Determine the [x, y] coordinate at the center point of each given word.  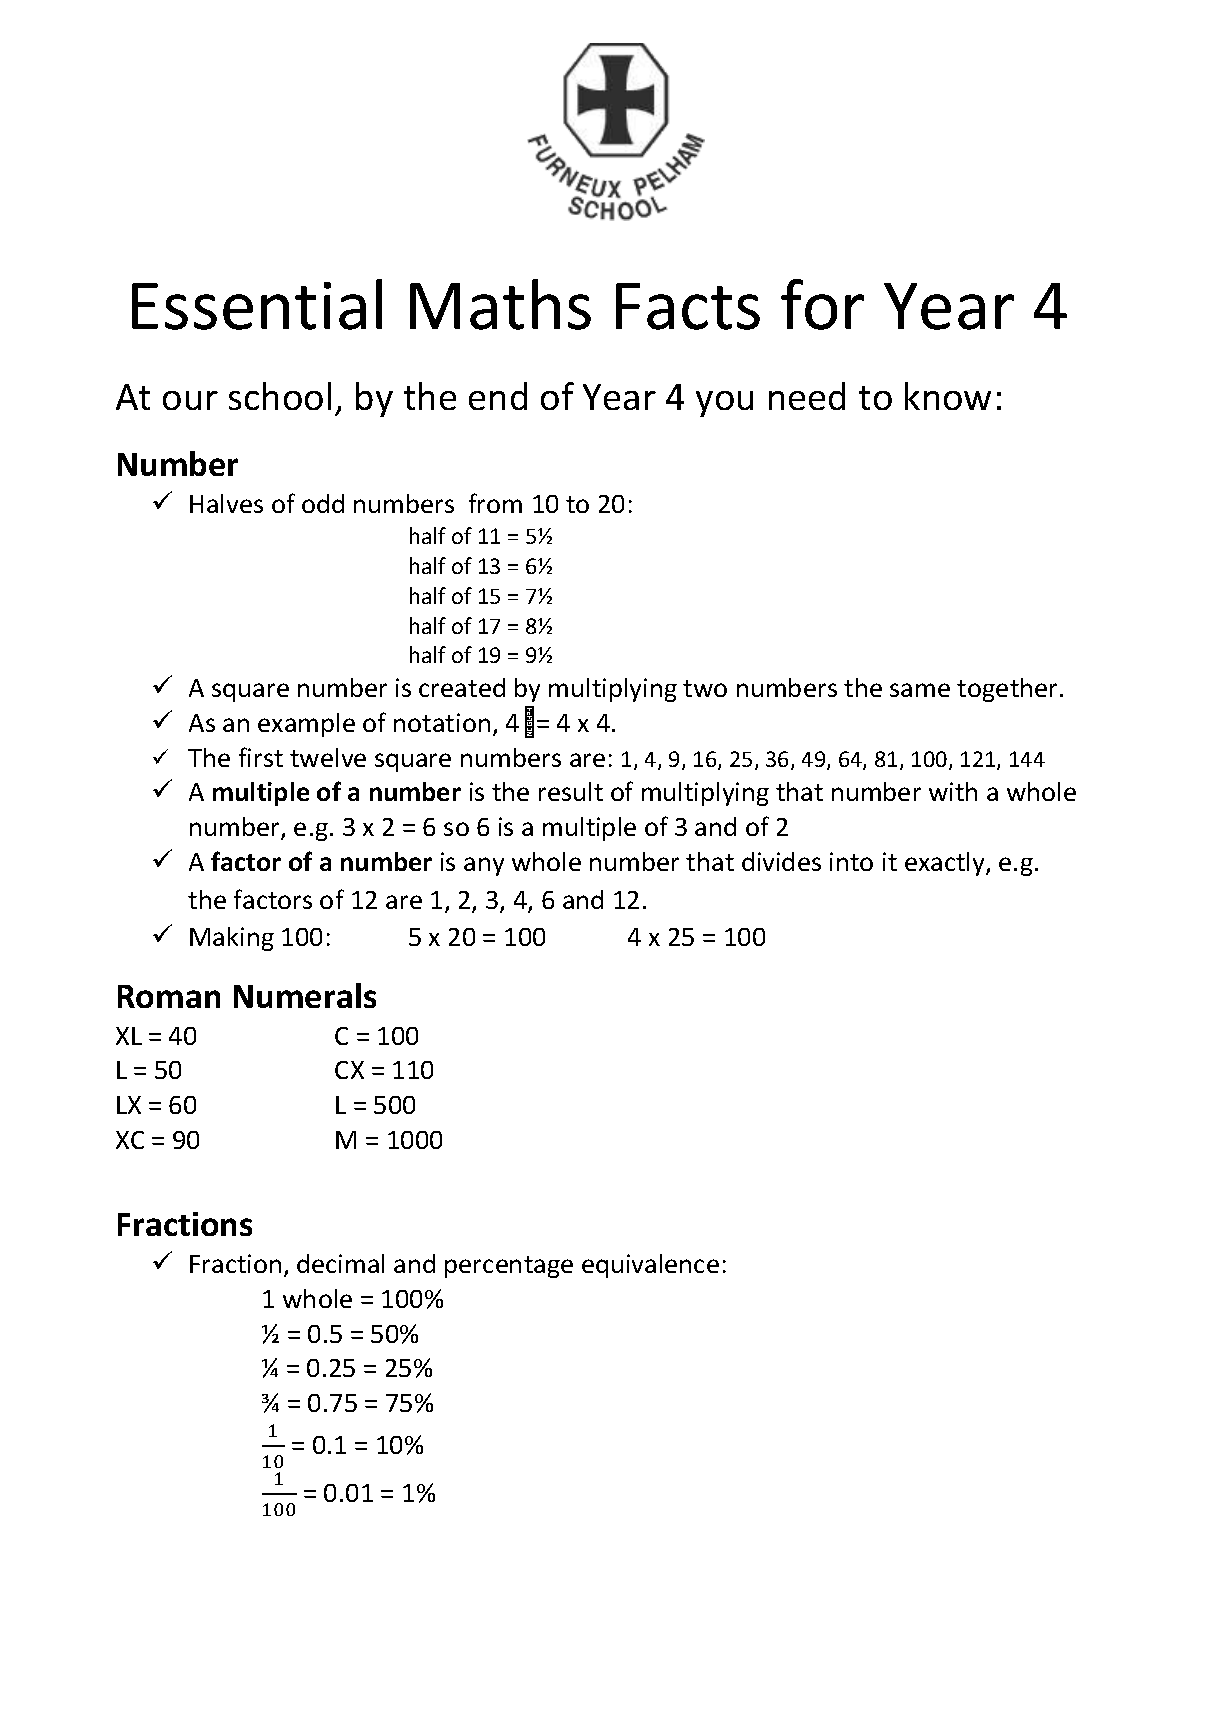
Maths [500, 304]
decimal [340, 1263]
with [953, 791]
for [822, 304]
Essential [257, 304]
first [261, 757]
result [571, 791]
